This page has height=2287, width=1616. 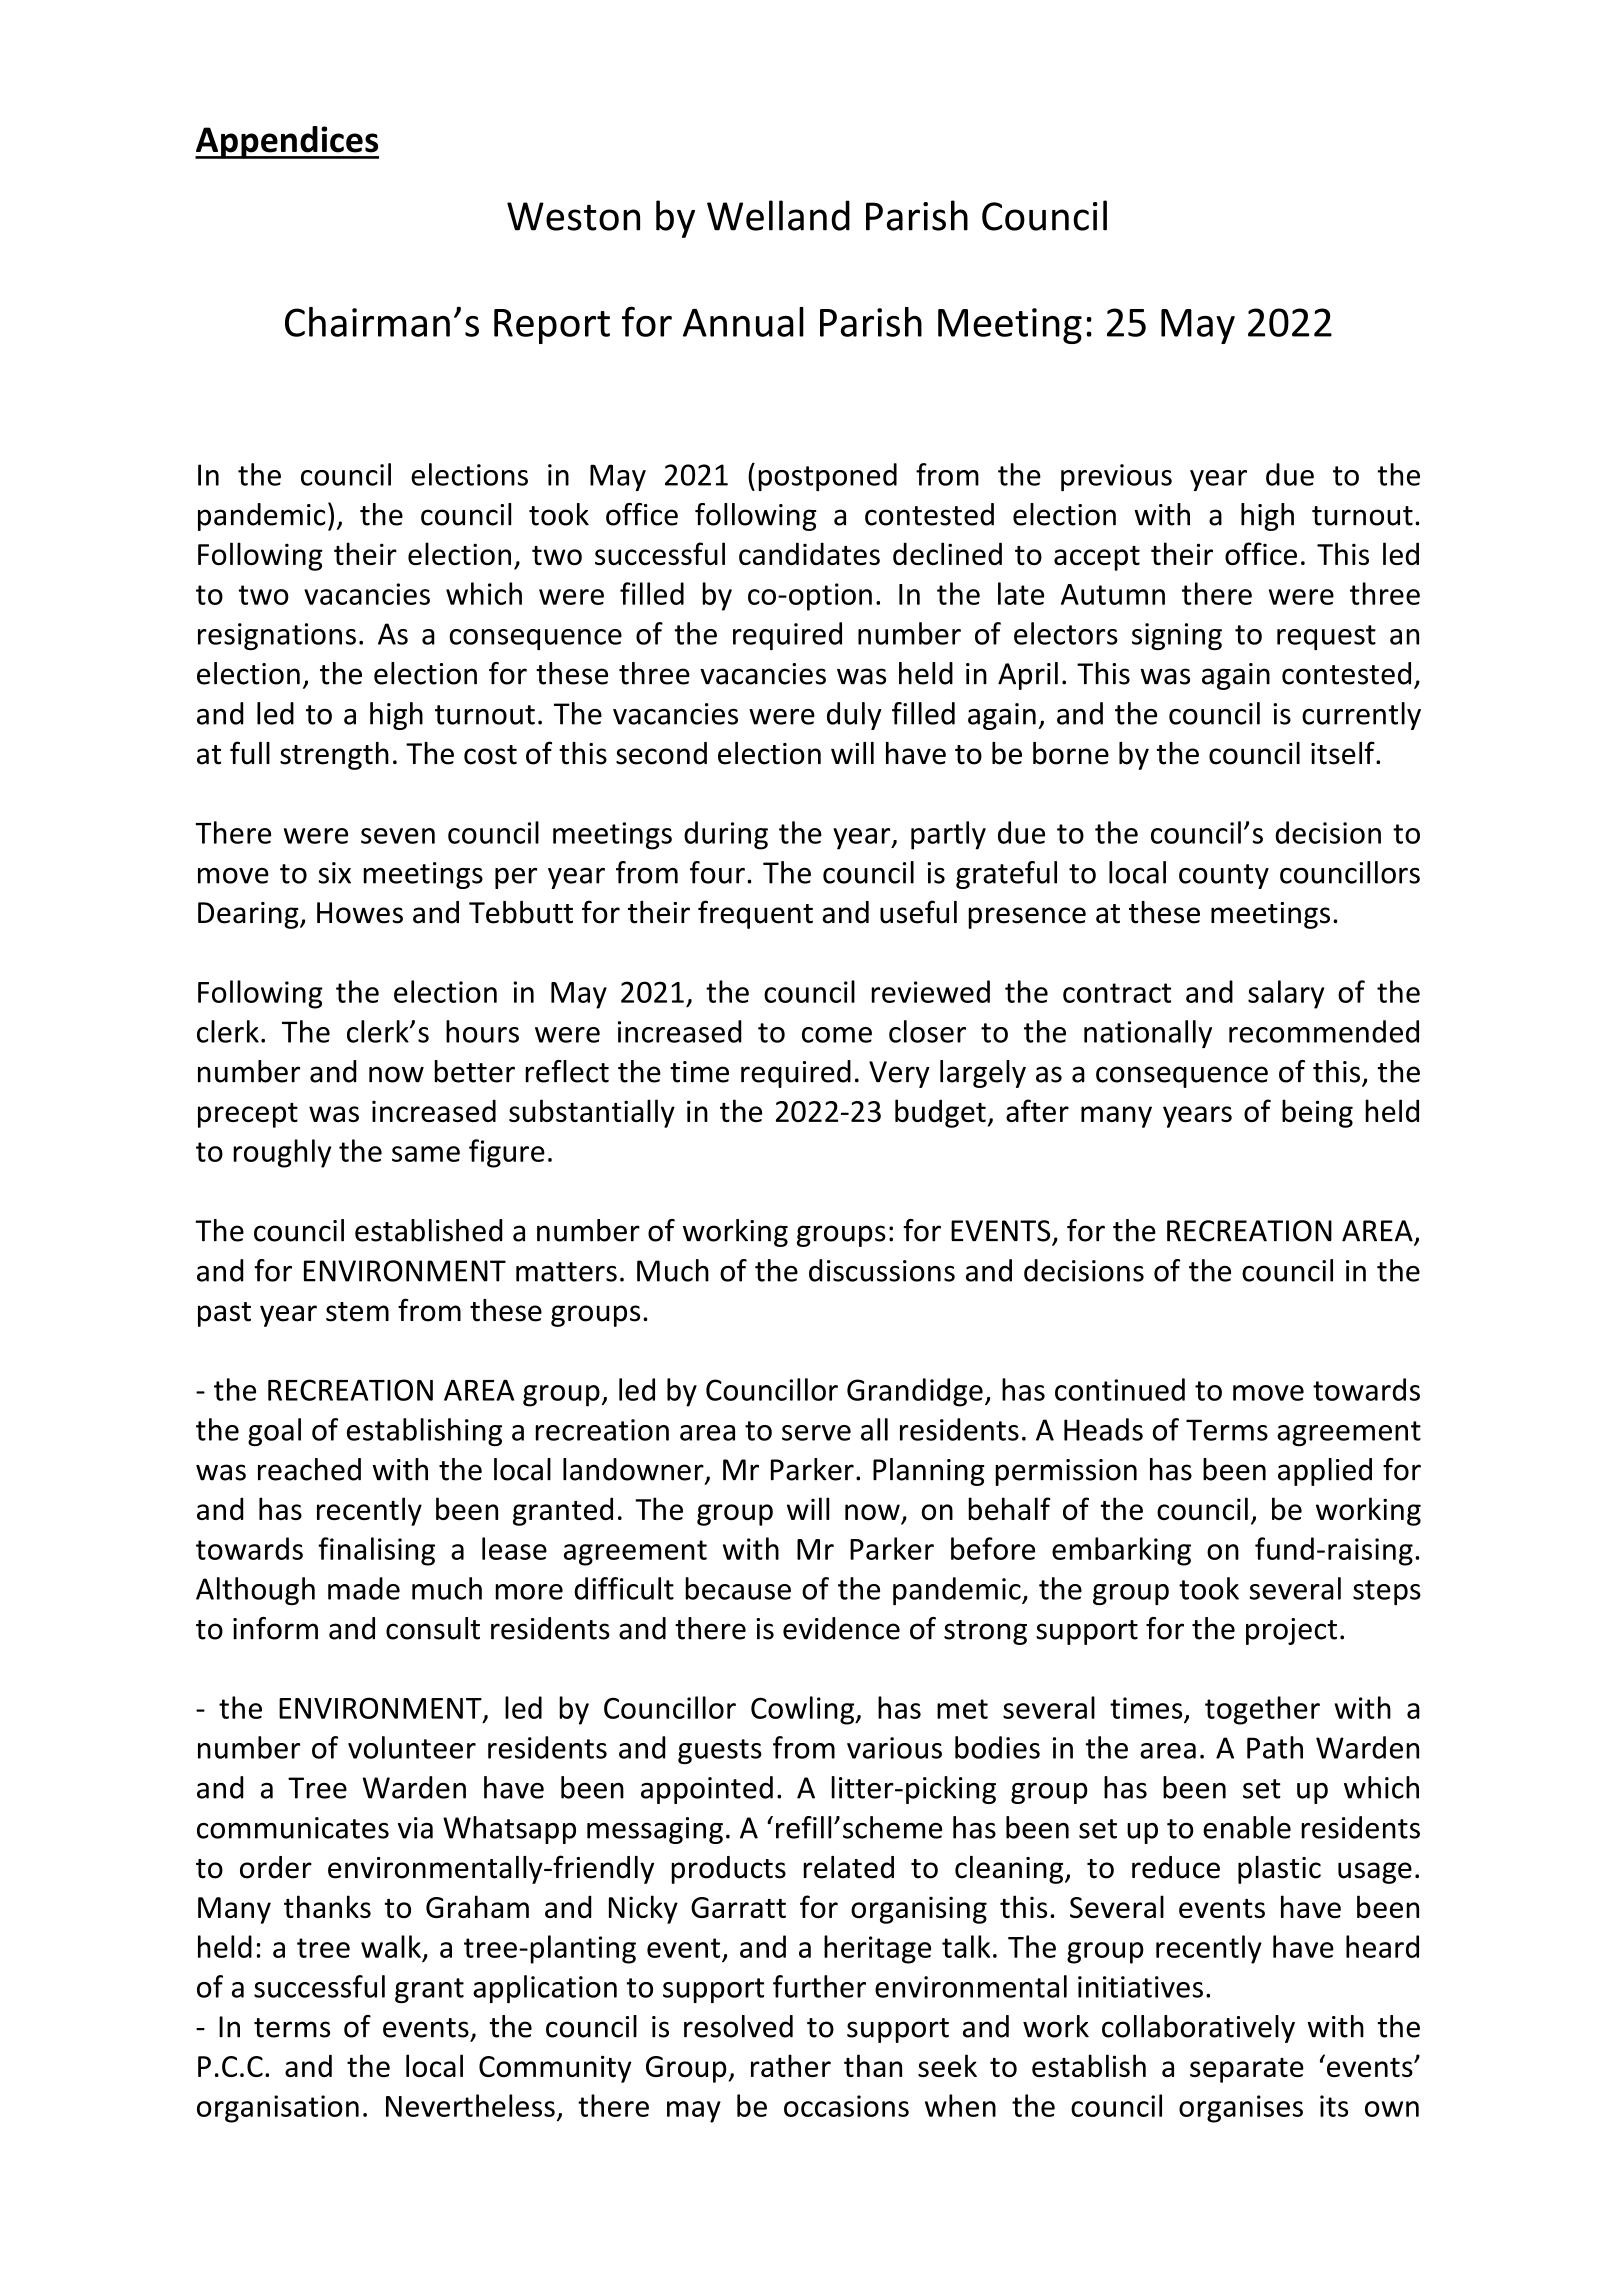 What do you see at coordinates (287, 142) in the page?
I see `Appendices` at bounding box center [287, 142].
